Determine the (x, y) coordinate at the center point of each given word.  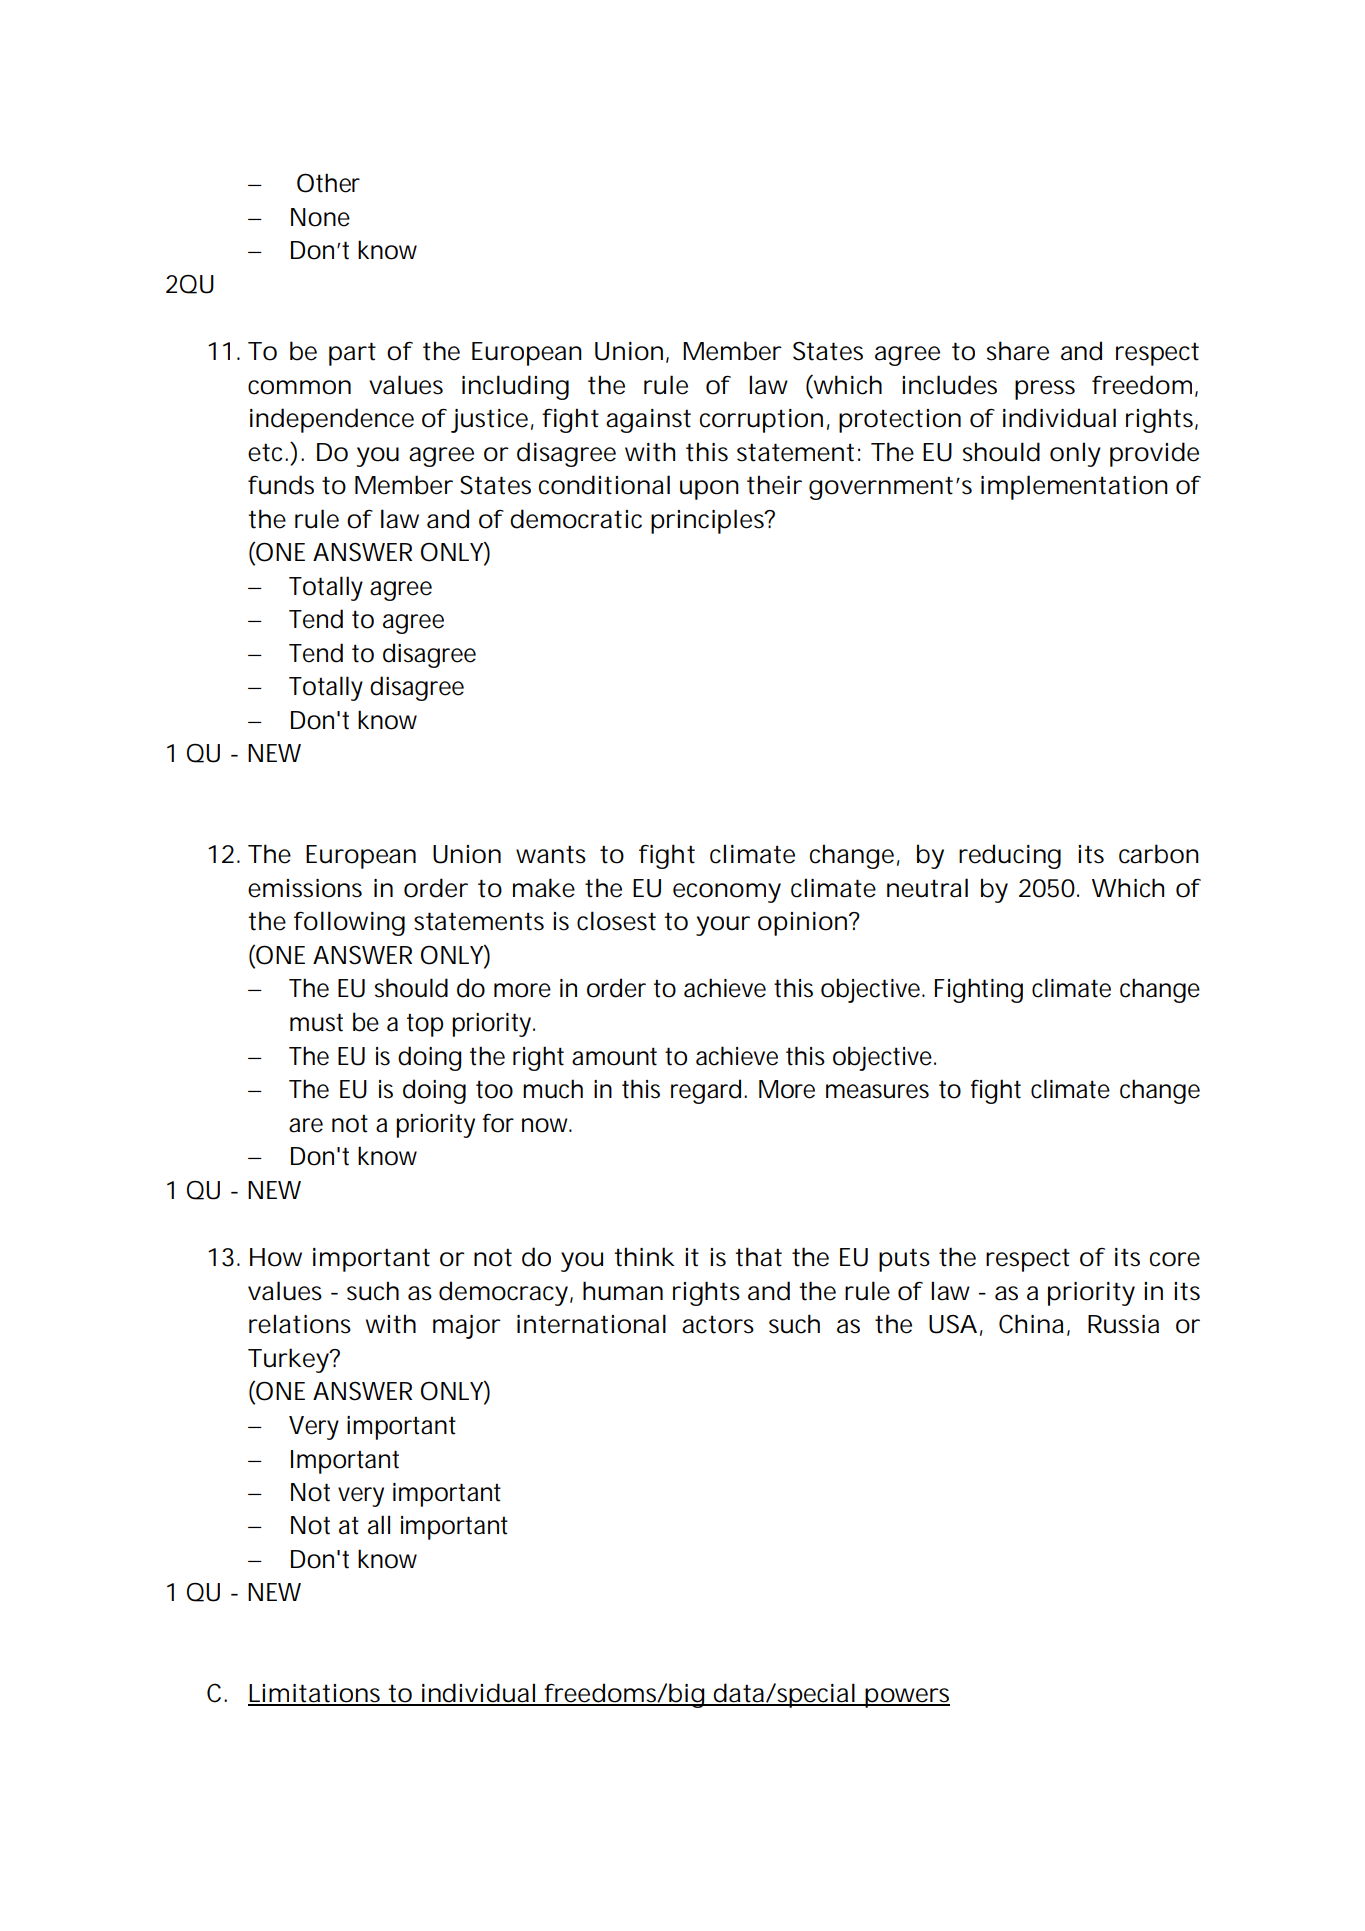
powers (907, 1698)
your (723, 926)
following (349, 923)
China (1031, 1324)
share (1018, 351)
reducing (1010, 856)
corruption (761, 421)
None (320, 217)
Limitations (316, 1694)
